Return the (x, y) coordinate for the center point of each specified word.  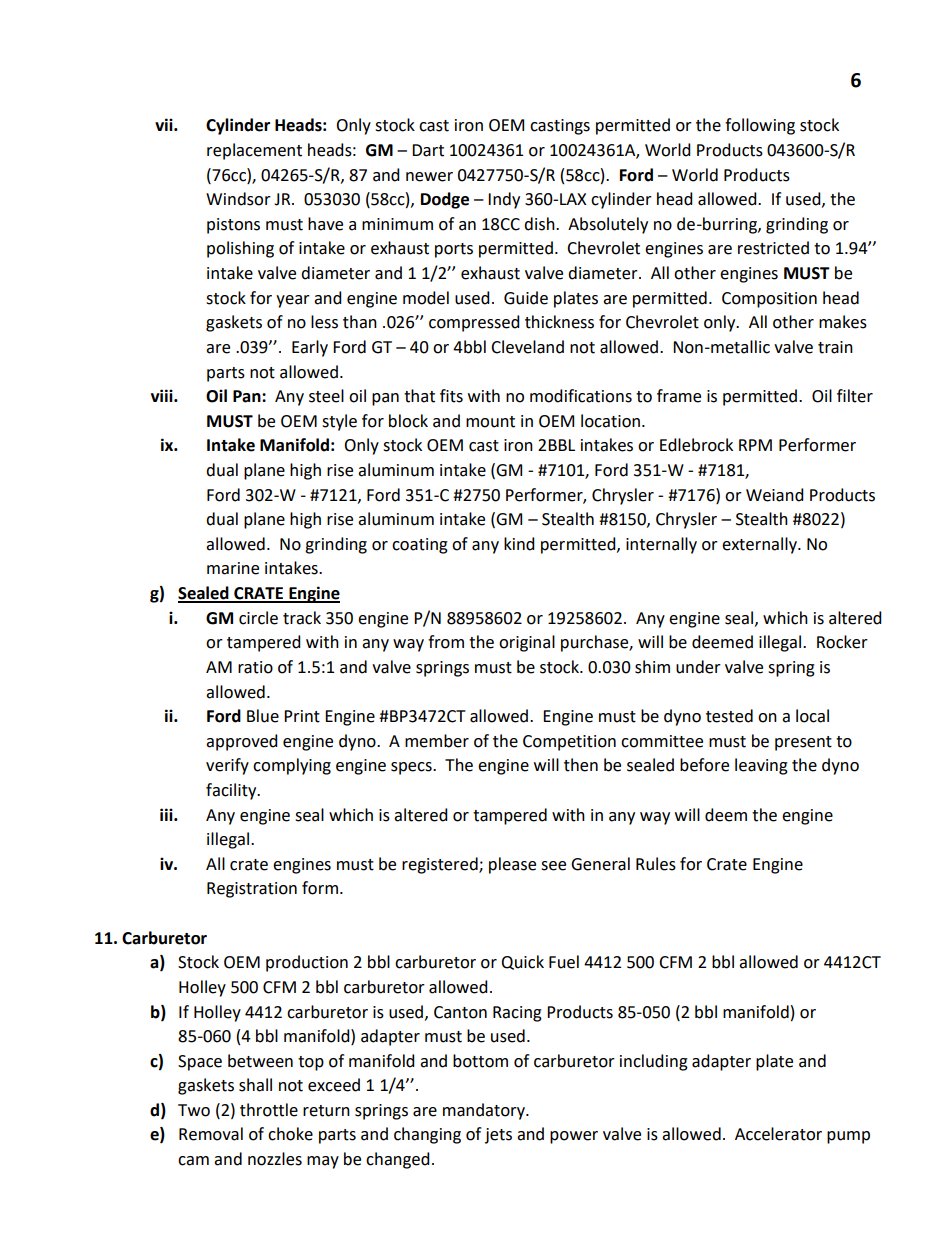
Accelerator (778, 1134)
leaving (761, 766)
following (760, 126)
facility (232, 791)
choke (290, 1134)
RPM (755, 445)
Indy (504, 200)
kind (519, 544)
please (512, 865)
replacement (254, 151)
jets (498, 1136)
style (339, 422)
